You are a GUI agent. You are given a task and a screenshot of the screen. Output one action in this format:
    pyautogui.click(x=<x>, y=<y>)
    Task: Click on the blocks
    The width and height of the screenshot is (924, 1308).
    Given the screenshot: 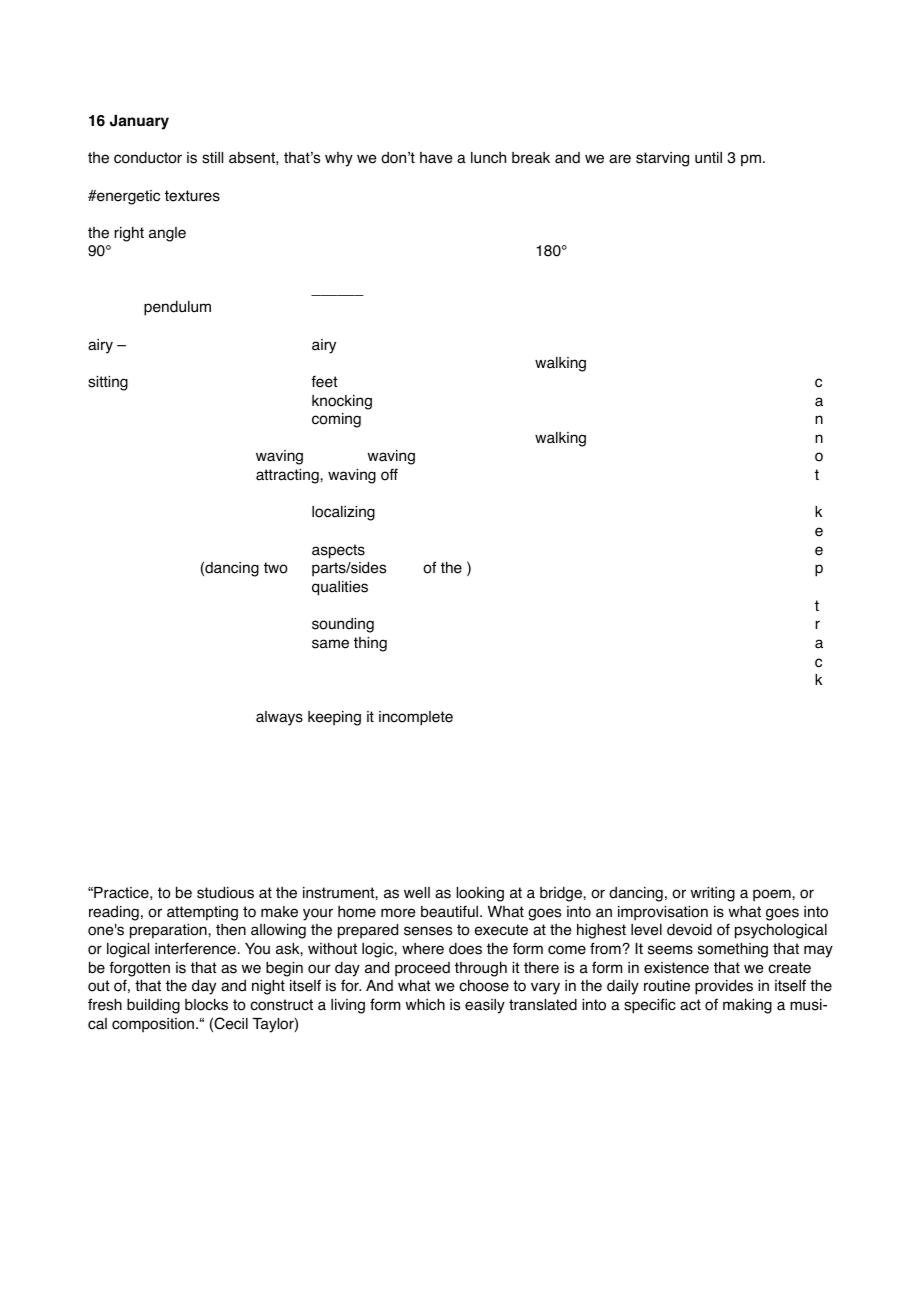 What is the action you would take?
    pyautogui.click(x=206, y=1005)
